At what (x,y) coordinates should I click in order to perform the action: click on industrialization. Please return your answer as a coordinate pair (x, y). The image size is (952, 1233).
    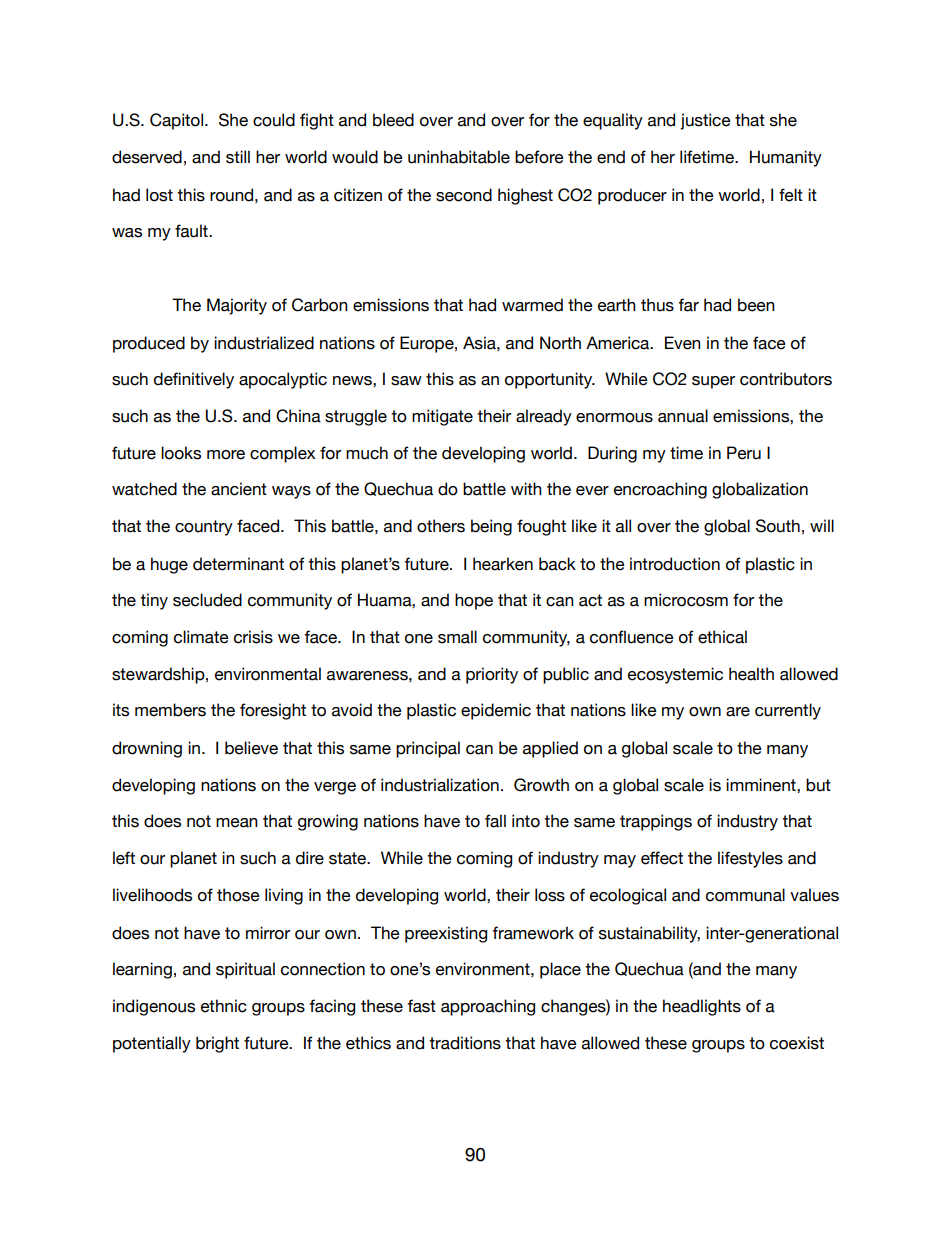
    Looking at the image, I should click on (440, 785).
